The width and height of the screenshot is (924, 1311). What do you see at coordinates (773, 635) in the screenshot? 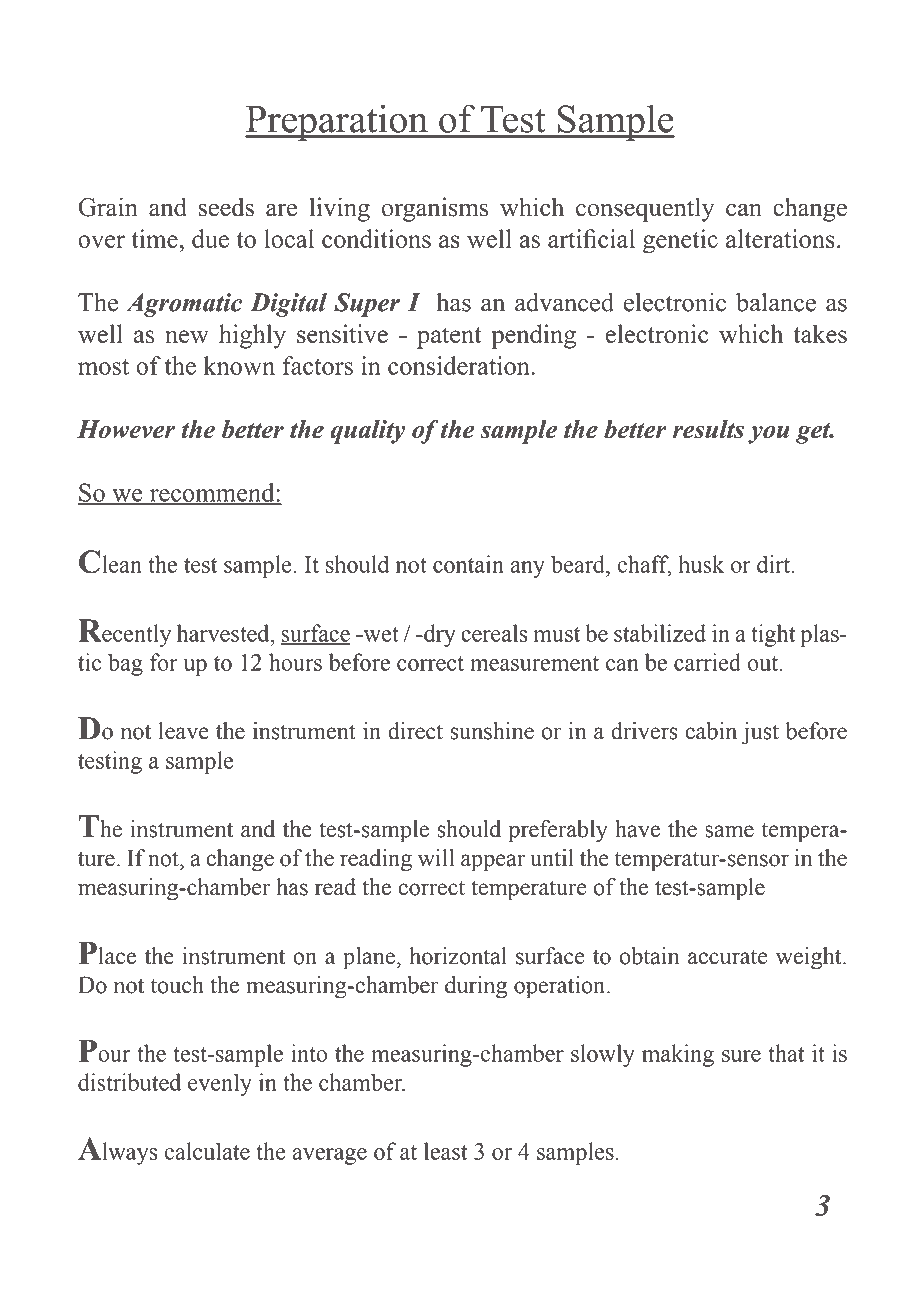
I see `tight` at bounding box center [773, 635].
